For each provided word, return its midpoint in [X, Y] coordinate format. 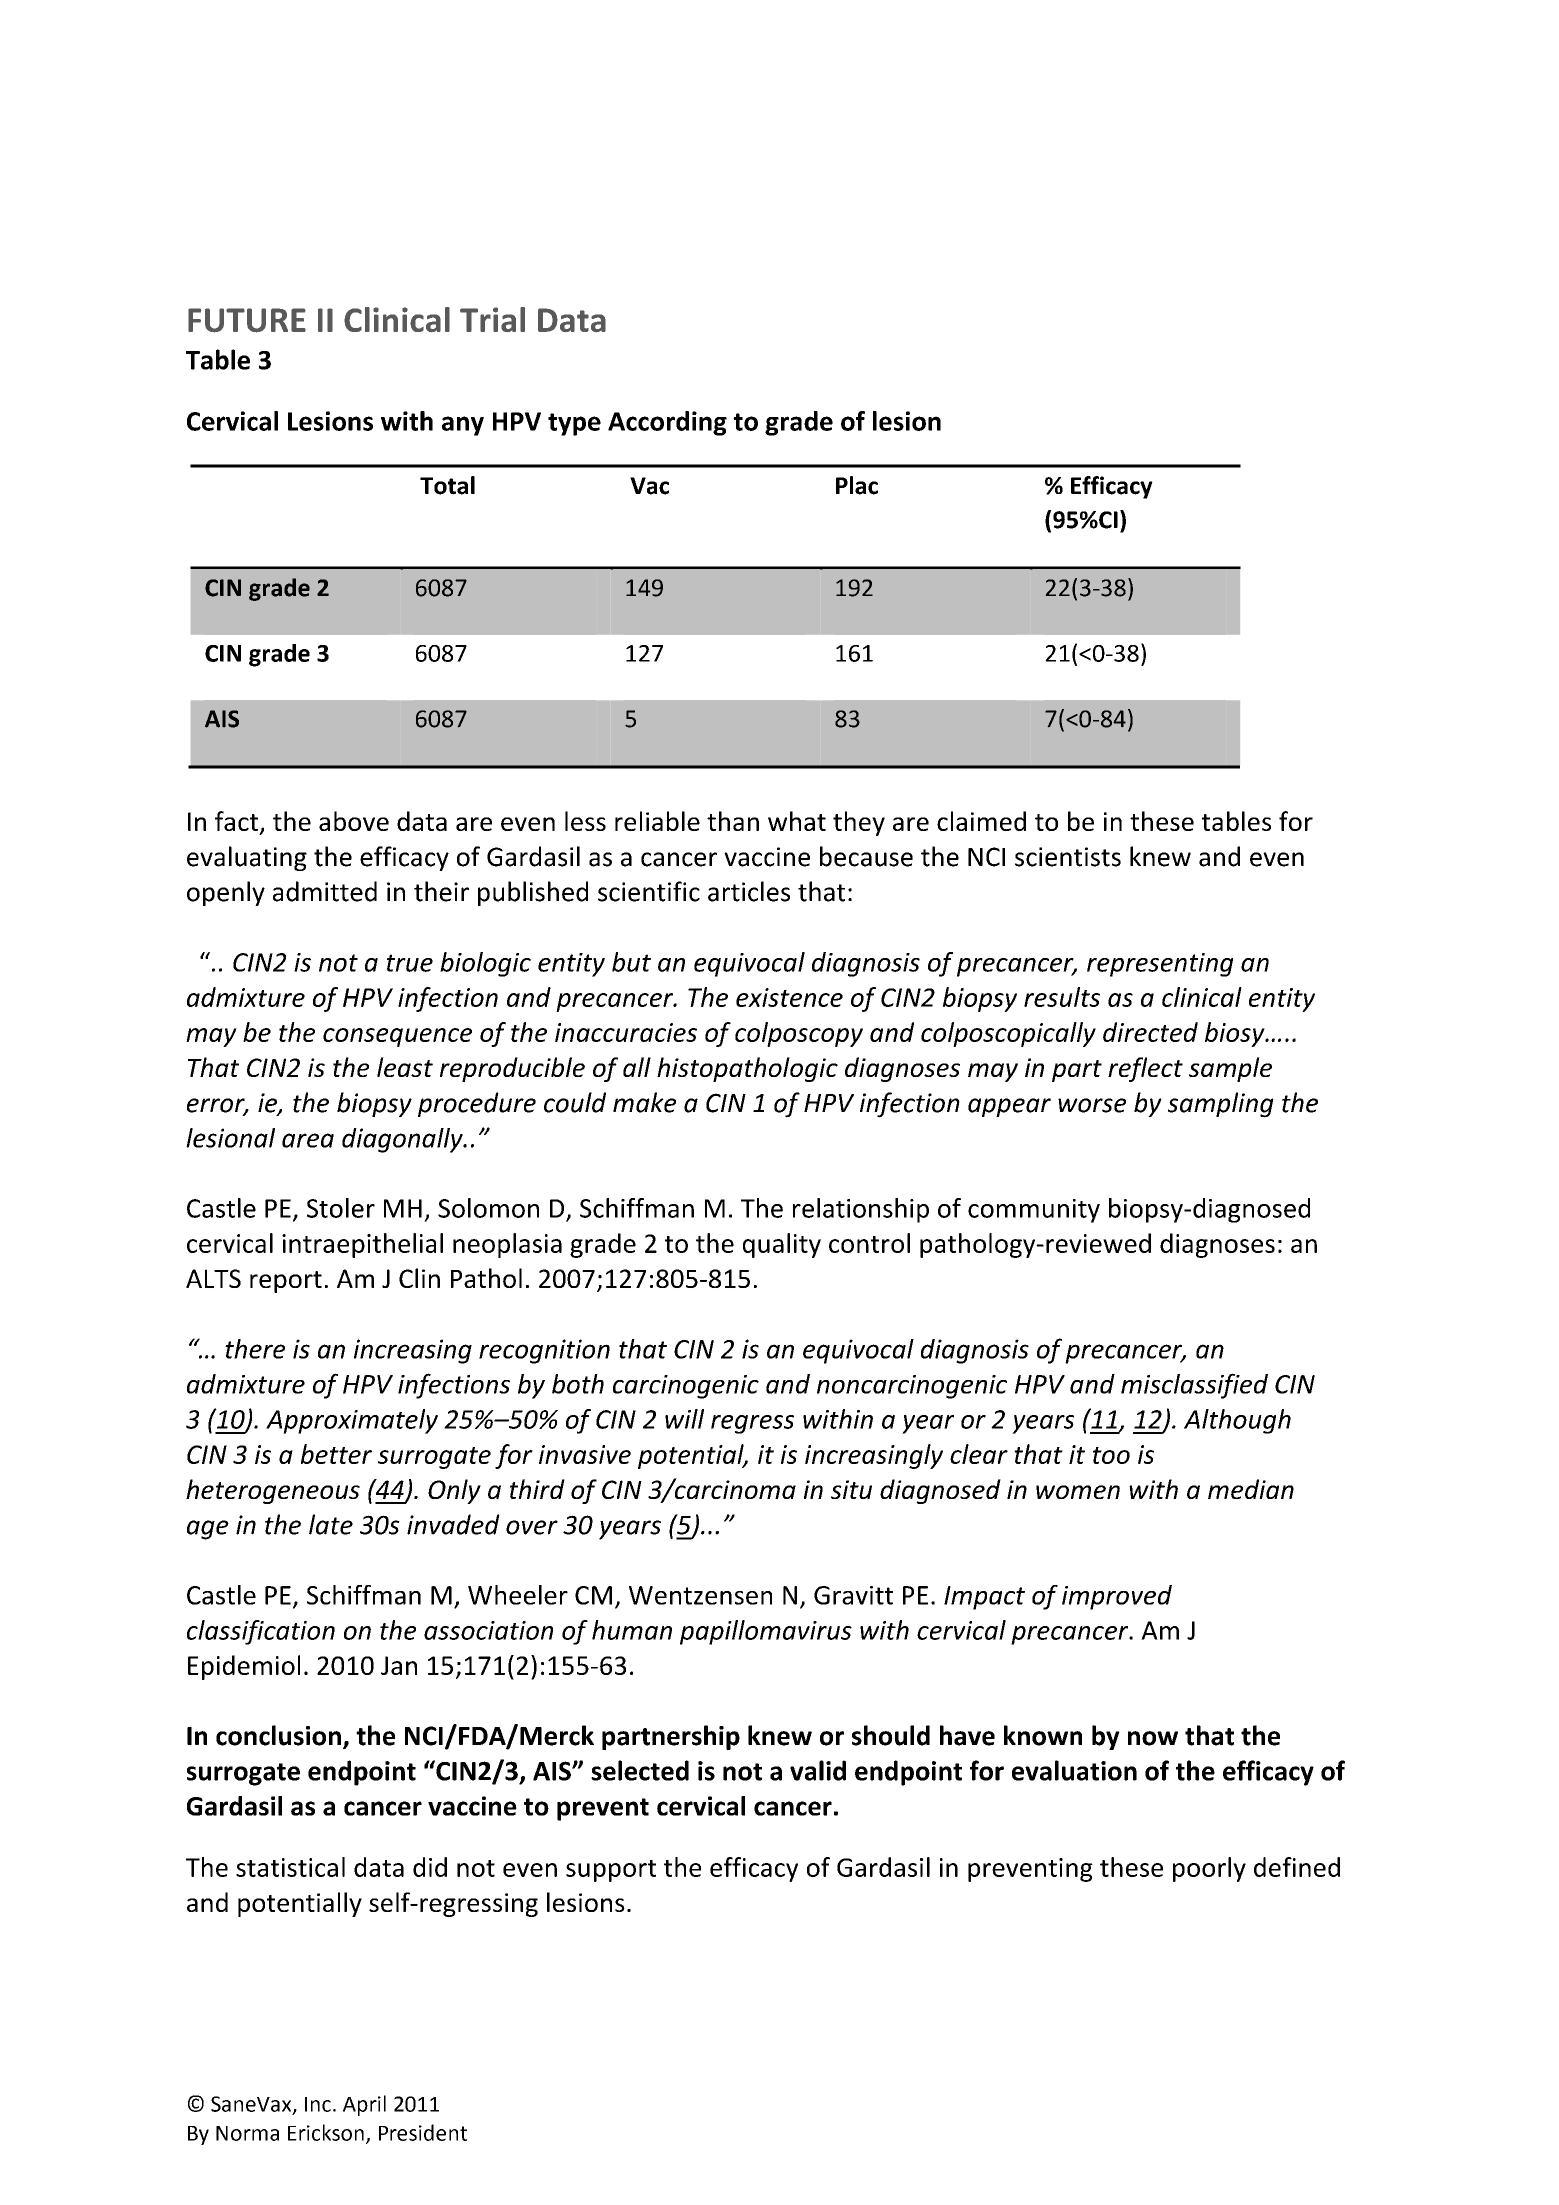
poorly [1209, 1869]
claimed [981, 821]
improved [1117, 1597]
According [667, 423]
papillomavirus [766, 1632]
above [354, 821]
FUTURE [247, 320]
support [611, 1871]
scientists [1068, 857]
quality [782, 1245]
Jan [399, 1665]
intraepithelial [362, 1245]
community [1034, 1211]
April [364, 2105]
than [733, 821]
